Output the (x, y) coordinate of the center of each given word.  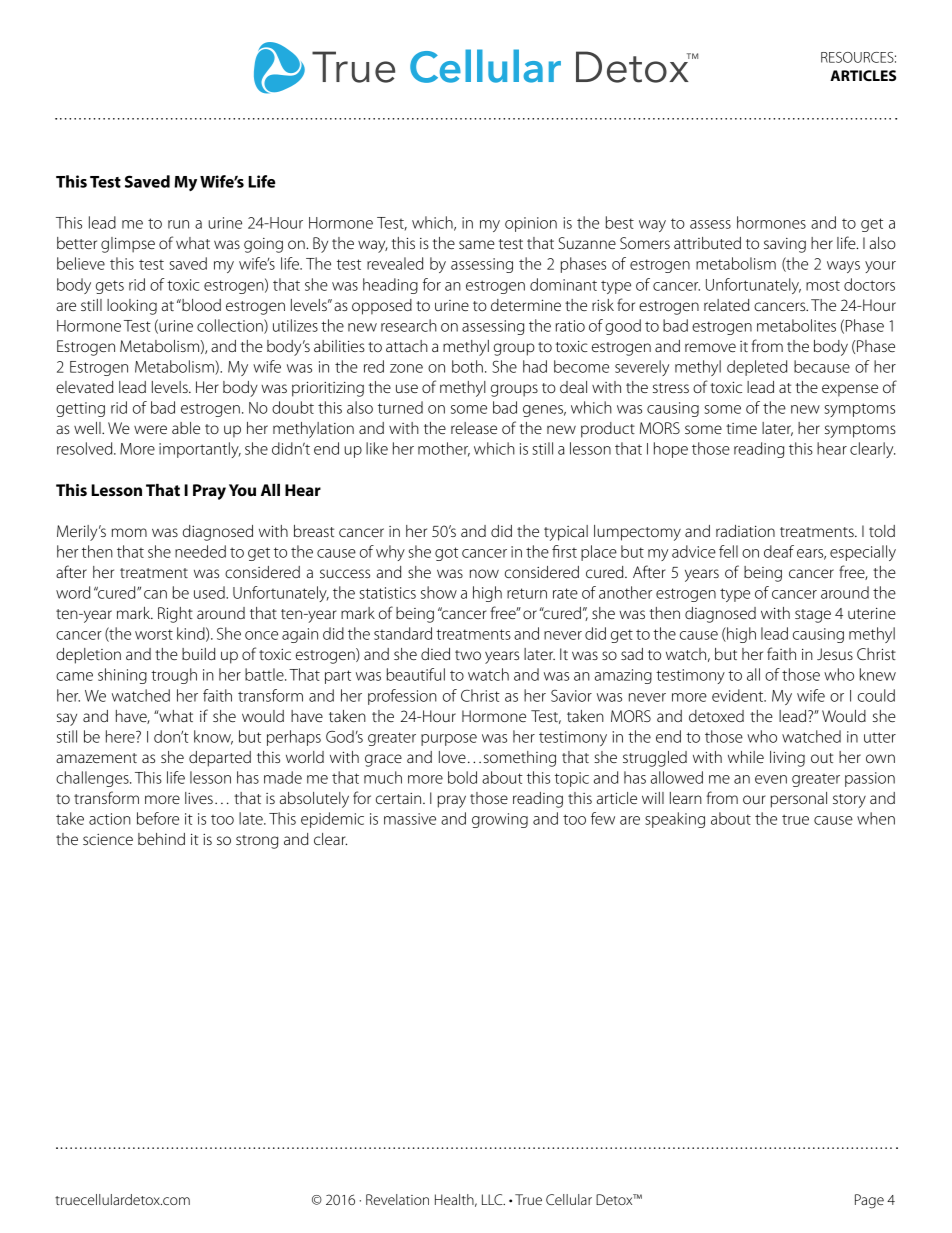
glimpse (128, 245)
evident (739, 695)
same (477, 244)
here (121, 736)
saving (785, 245)
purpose (449, 740)
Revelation (397, 1199)
